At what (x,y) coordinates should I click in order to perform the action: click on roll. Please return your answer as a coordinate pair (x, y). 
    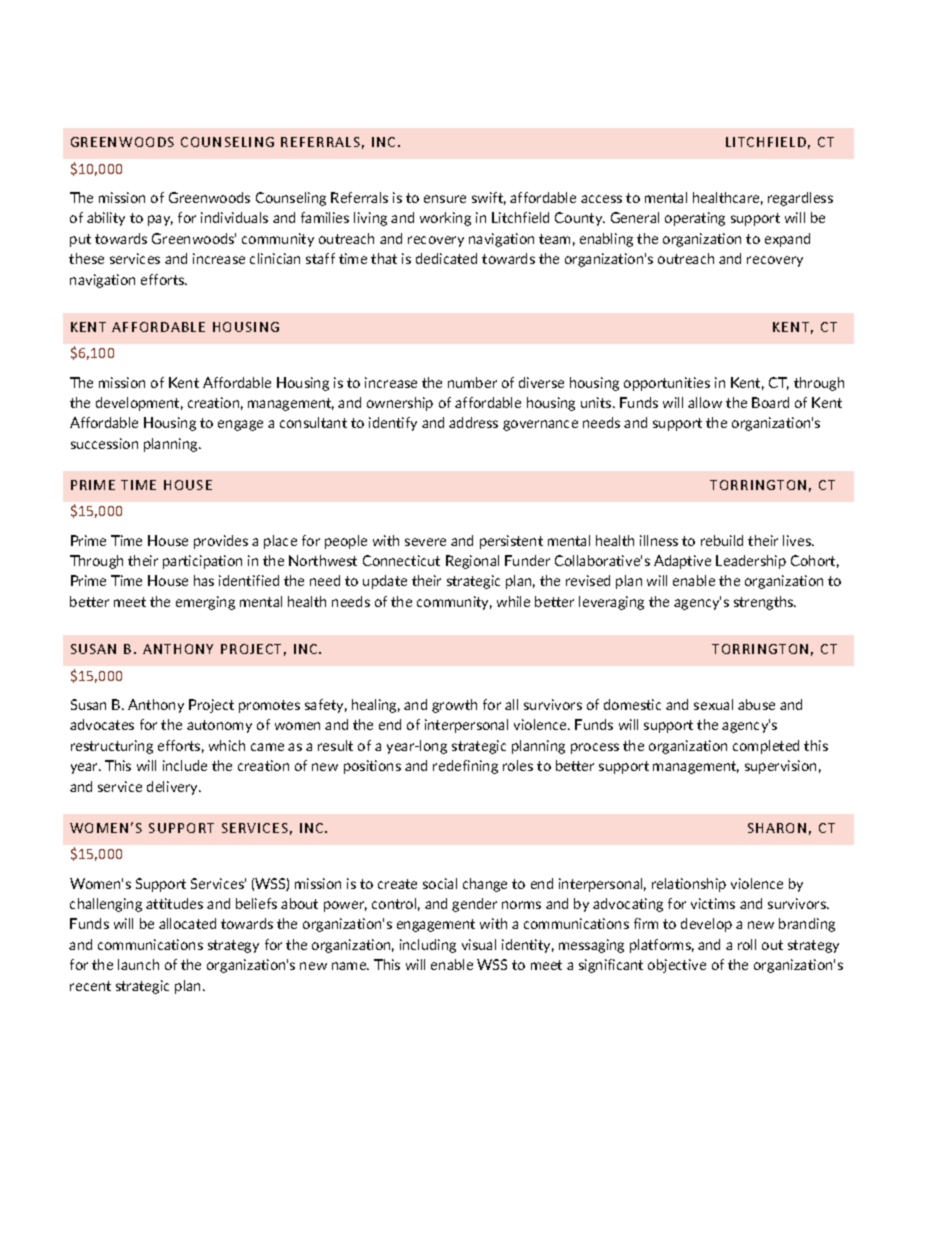
    Looking at the image, I should click on (747, 944).
